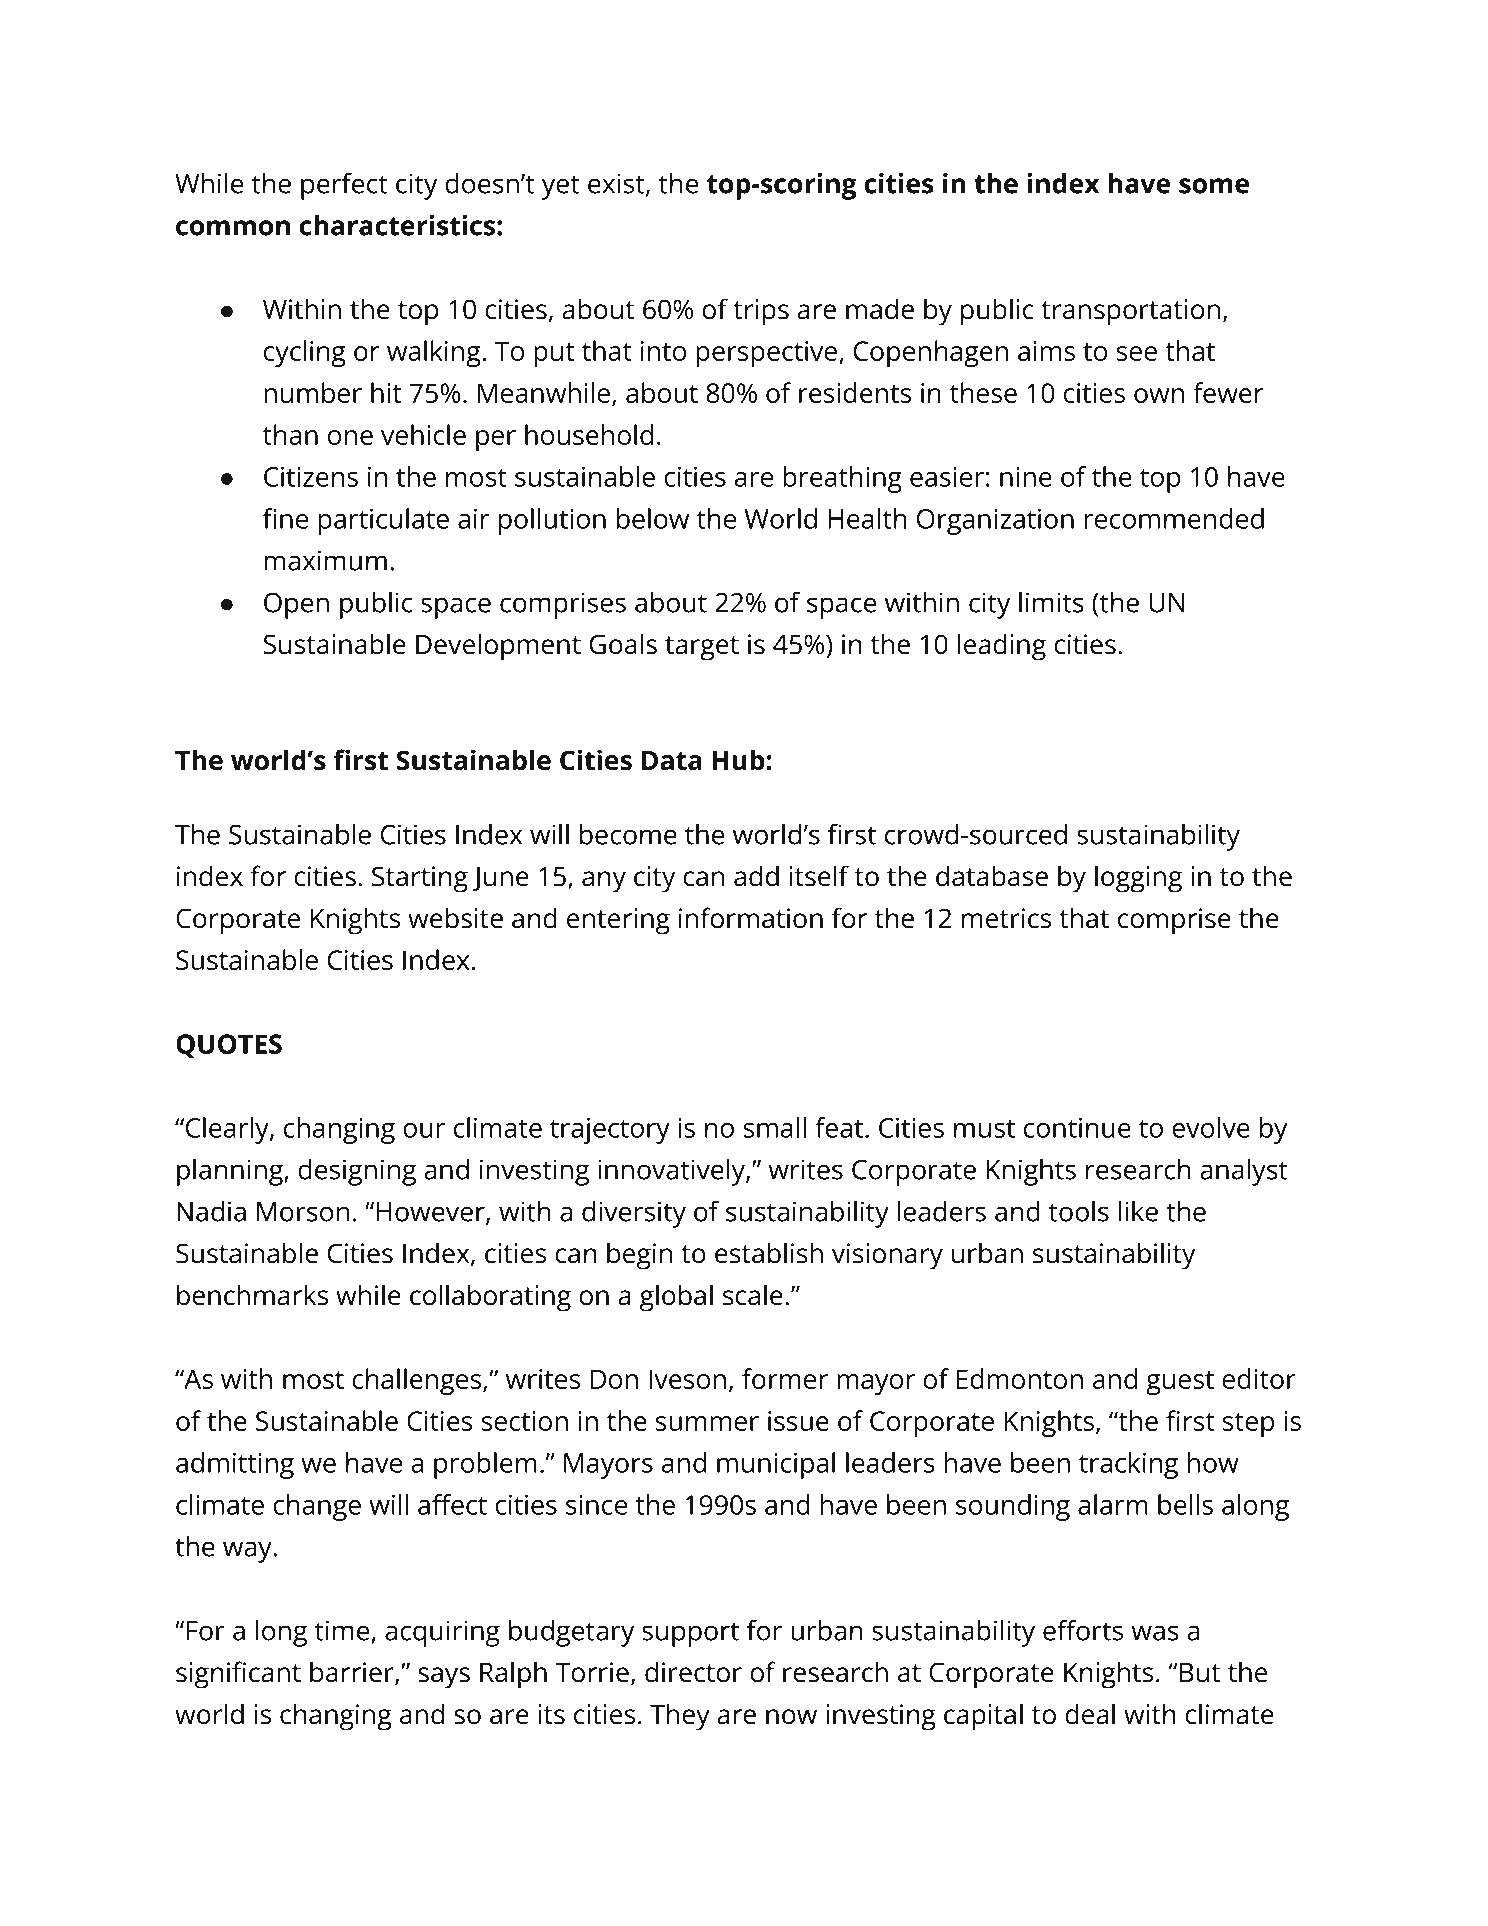 The image size is (1488, 1926). Describe the element at coordinates (1214, 186) in the document. I see `some` at that location.
